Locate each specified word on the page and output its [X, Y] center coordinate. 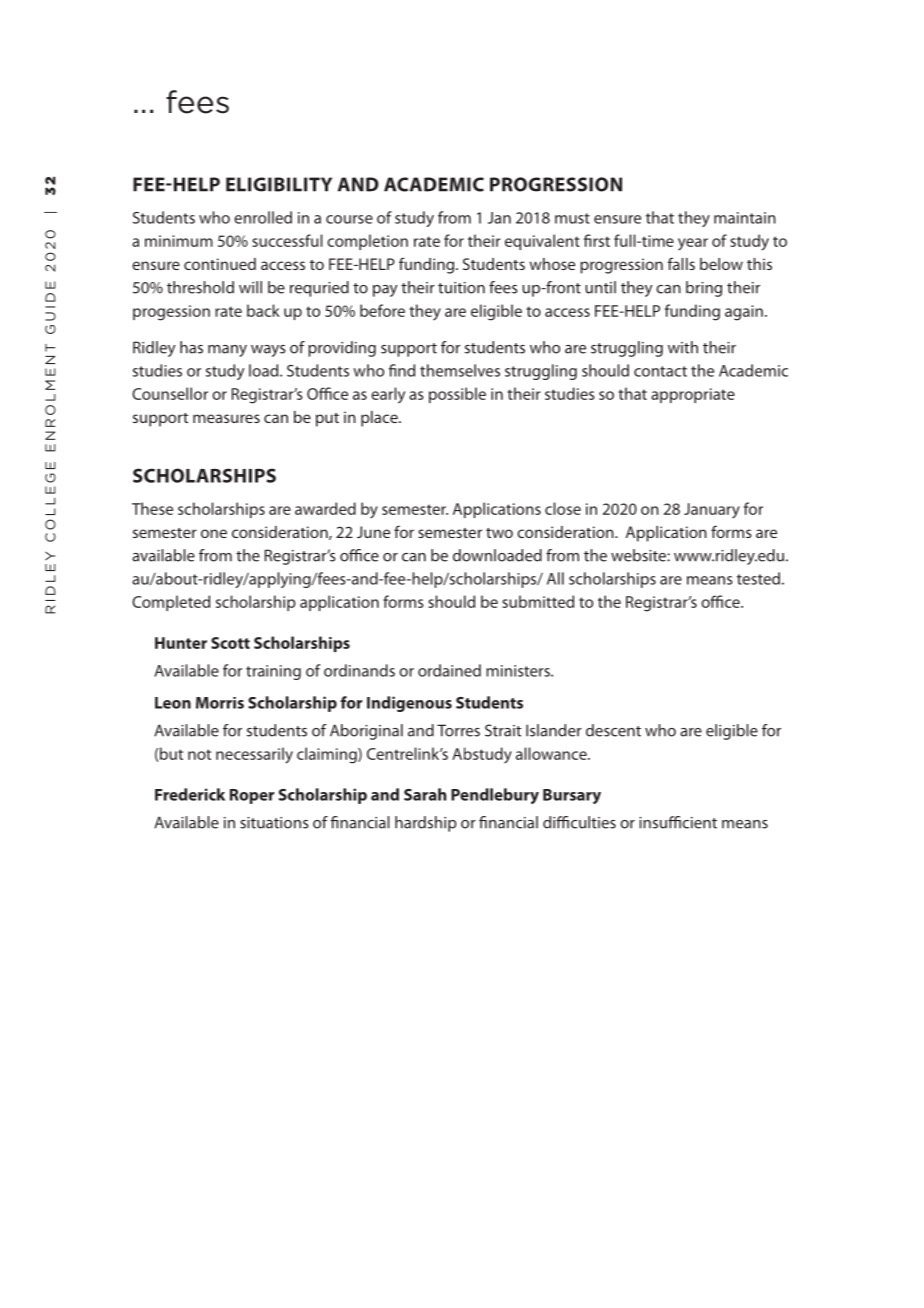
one [214, 533]
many [227, 351]
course [349, 219]
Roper [252, 796]
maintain [745, 218]
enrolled [263, 217]
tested [758, 578]
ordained [449, 670]
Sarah [425, 794]
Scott [230, 643]
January [712, 510]
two [499, 533]
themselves [460, 370]
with [683, 347]
